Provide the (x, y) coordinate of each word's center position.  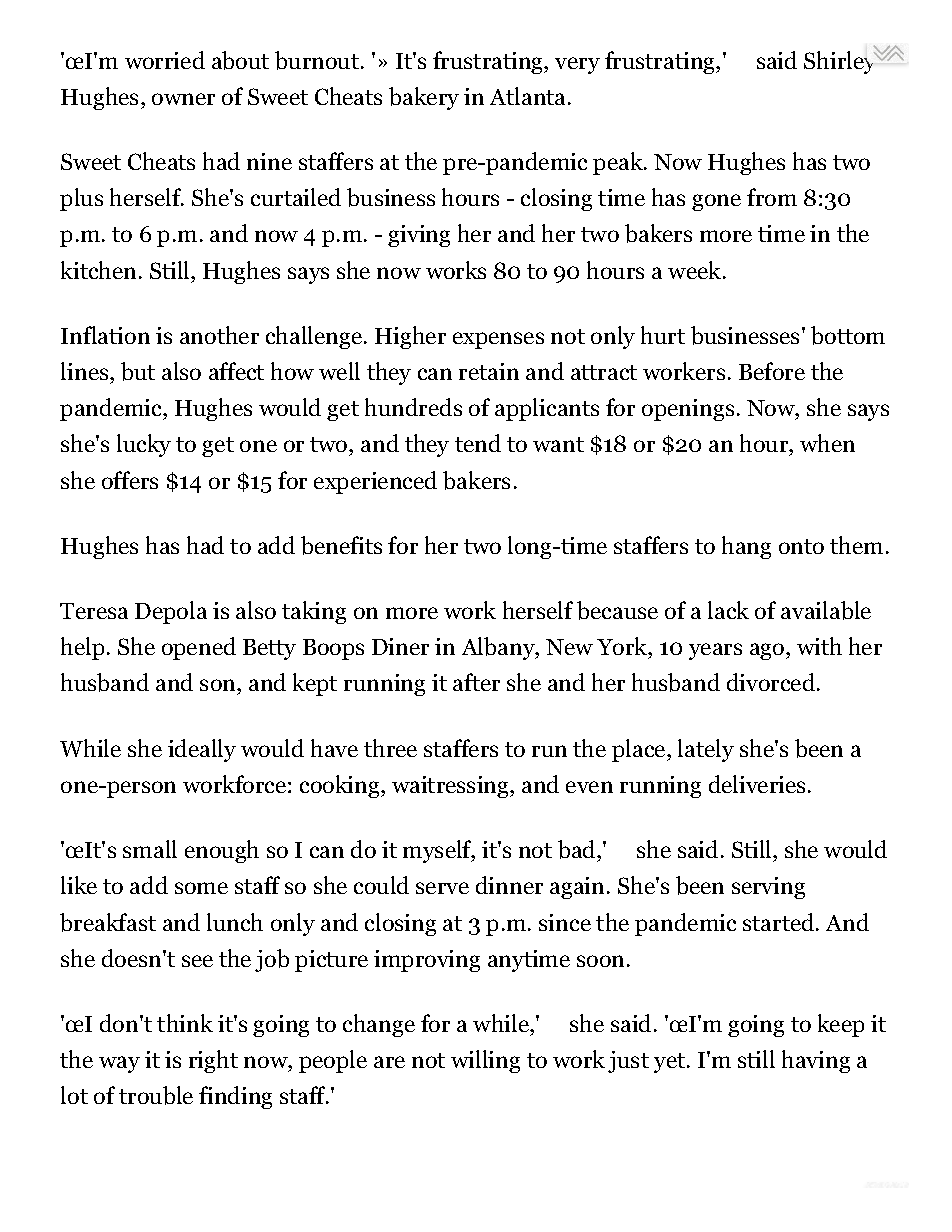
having (816, 1061)
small (150, 849)
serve (442, 888)
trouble (156, 1095)
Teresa (94, 611)
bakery (424, 98)
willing (485, 1061)
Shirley (841, 61)
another (219, 335)
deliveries (757, 784)
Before (772, 371)
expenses (498, 340)
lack (728, 610)
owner (183, 99)
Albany (499, 648)
